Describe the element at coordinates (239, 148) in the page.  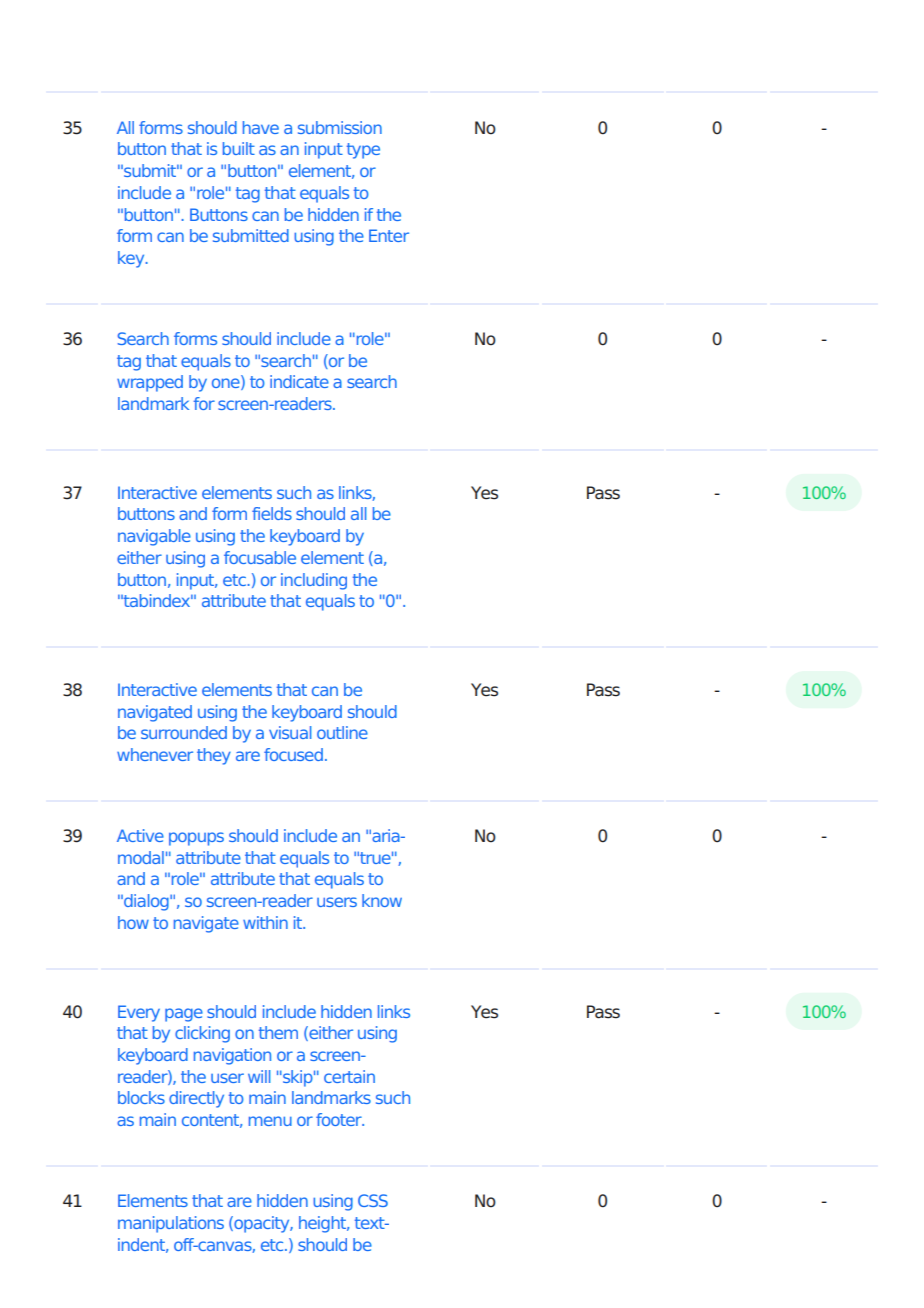
I see `built` at that location.
